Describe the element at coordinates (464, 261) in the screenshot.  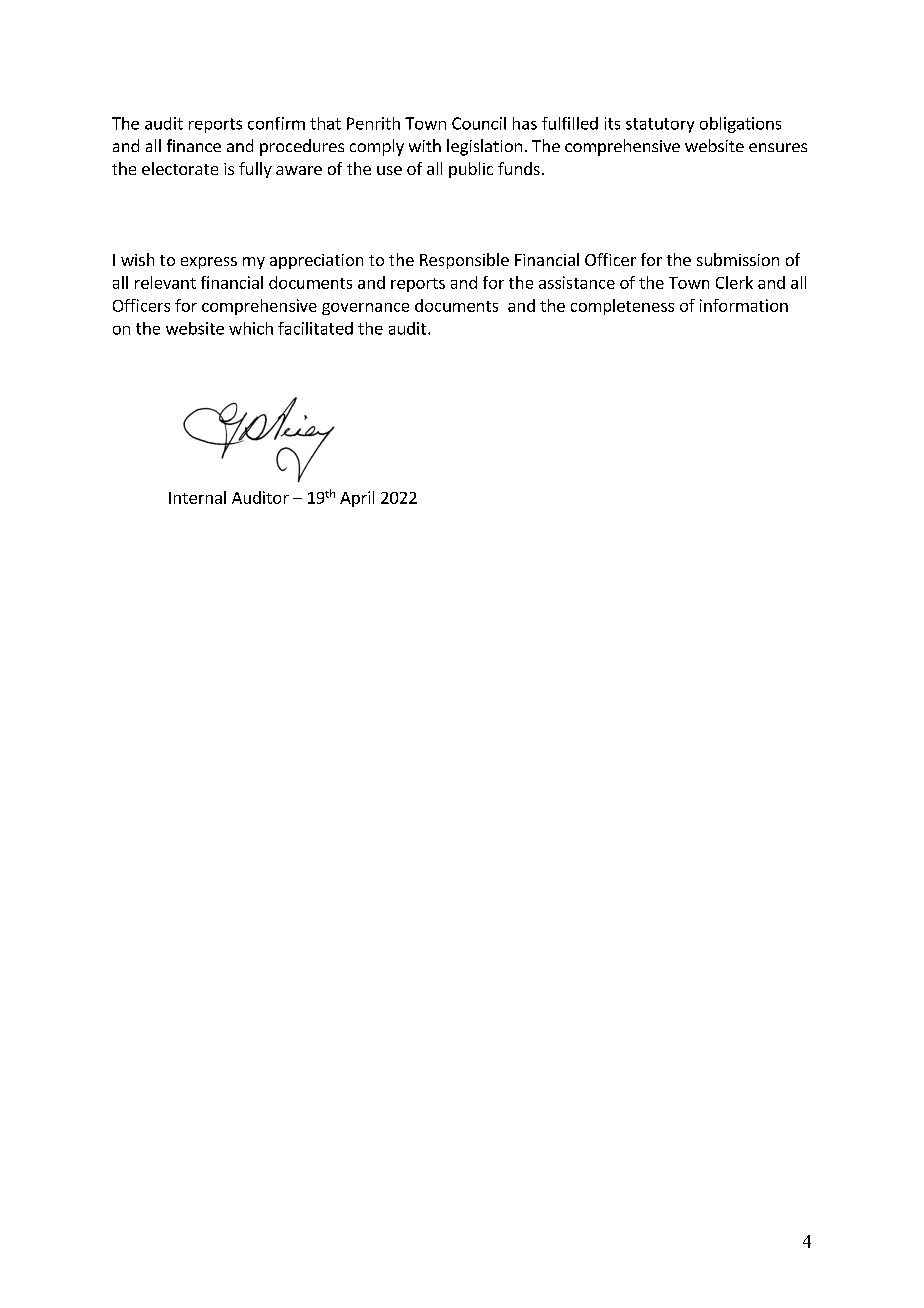
I see `Responsible` at that location.
